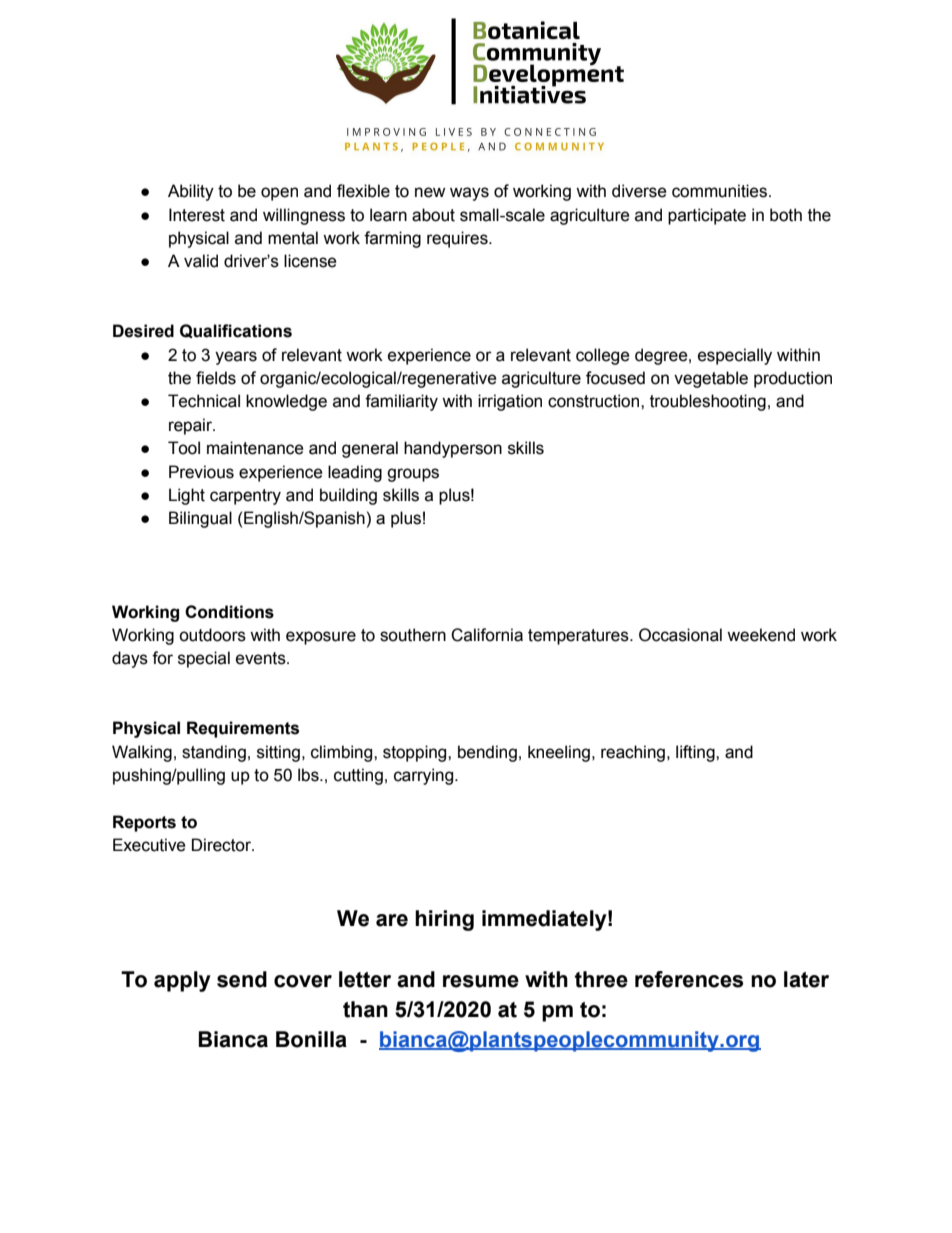 The width and height of the page is (952, 1233). I want to click on weekend, so click(761, 635).
